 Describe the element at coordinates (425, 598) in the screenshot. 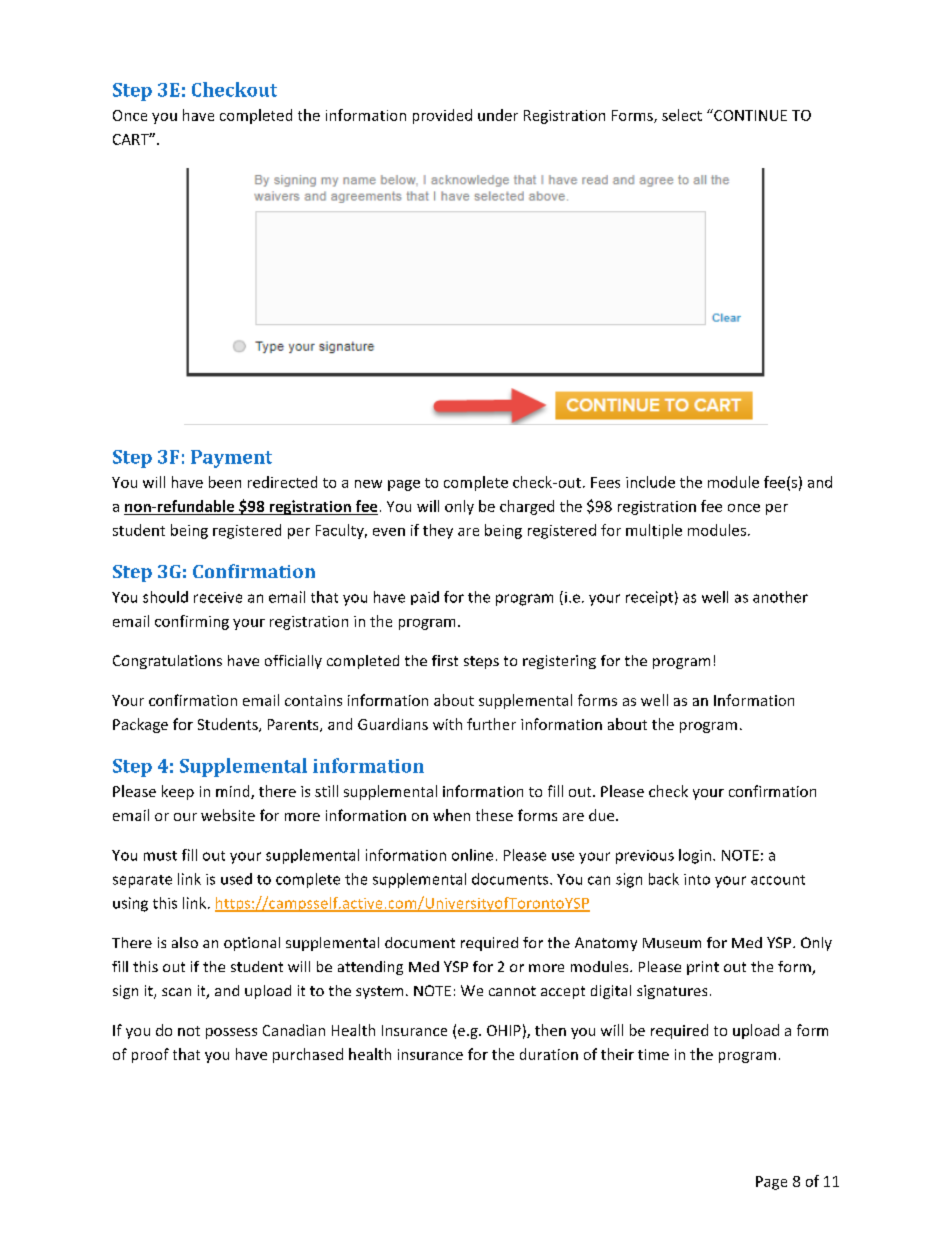

I see `paid` at that location.
